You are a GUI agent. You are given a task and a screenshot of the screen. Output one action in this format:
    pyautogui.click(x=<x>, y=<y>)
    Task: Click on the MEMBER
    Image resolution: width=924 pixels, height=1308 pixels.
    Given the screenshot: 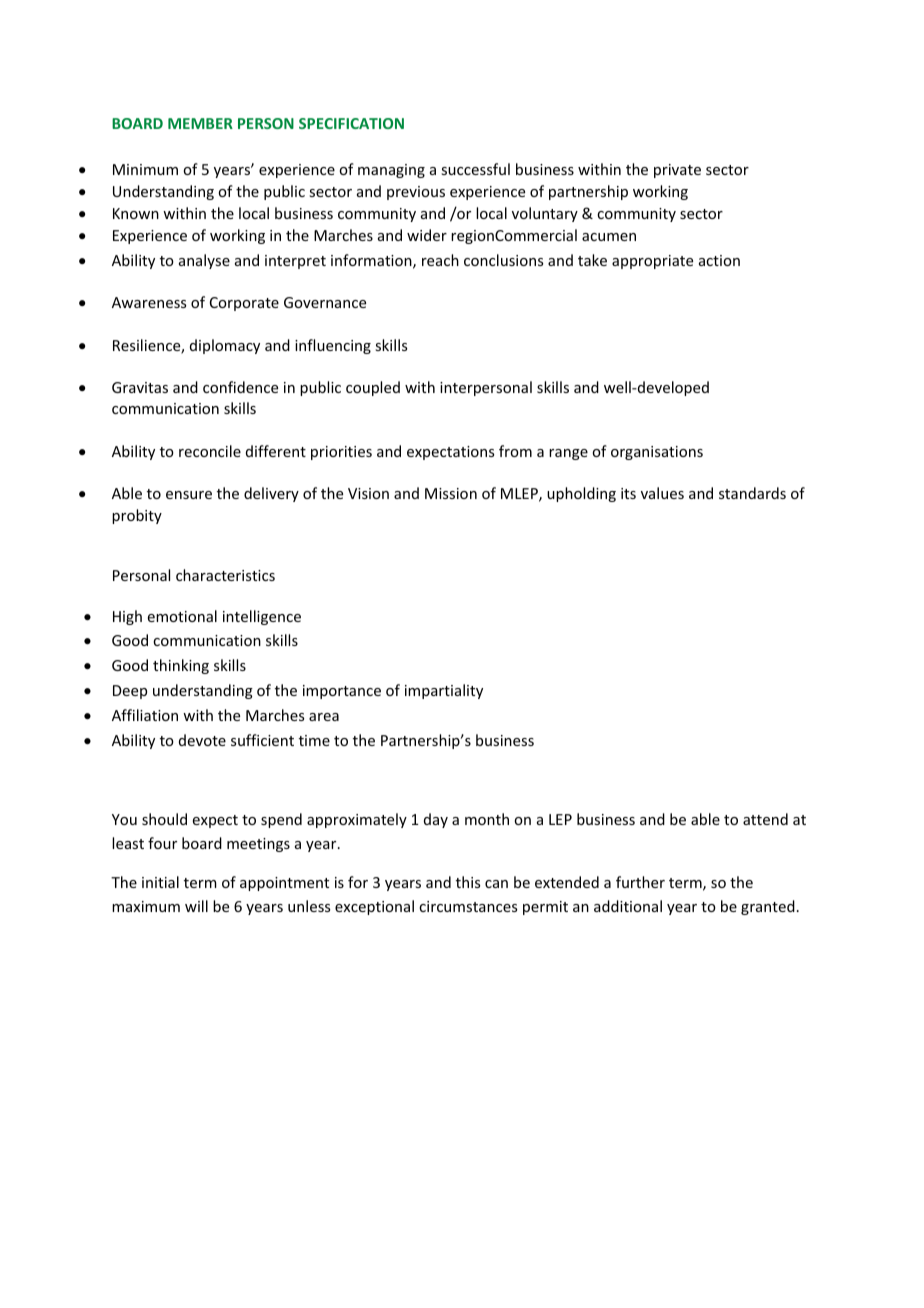 What is the action you would take?
    pyautogui.click(x=200, y=123)
